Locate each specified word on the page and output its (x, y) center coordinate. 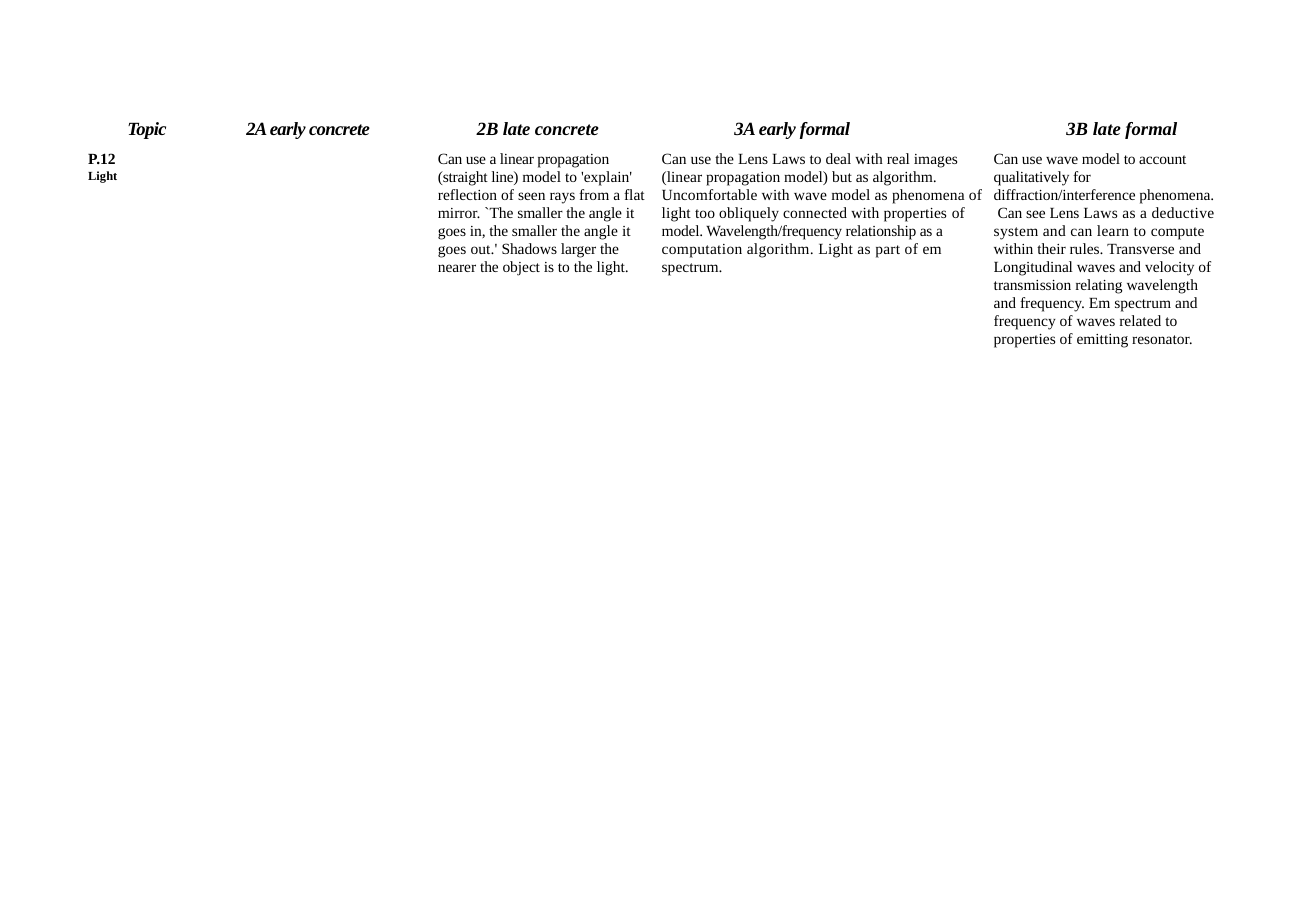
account (1162, 159)
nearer (457, 268)
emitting (1102, 341)
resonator (1162, 339)
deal (838, 158)
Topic (147, 130)
